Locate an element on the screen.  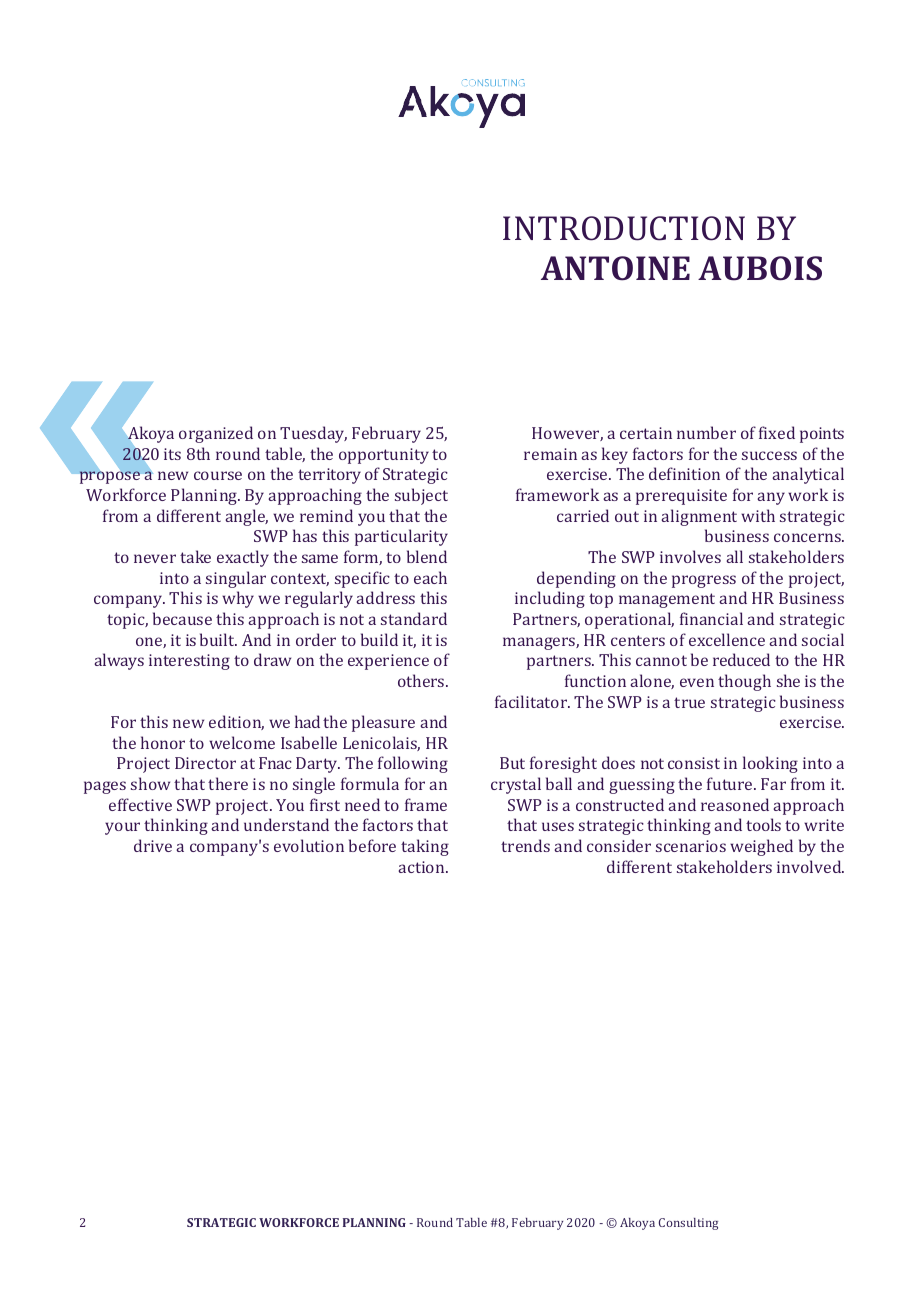
involves is located at coordinates (690, 556).
